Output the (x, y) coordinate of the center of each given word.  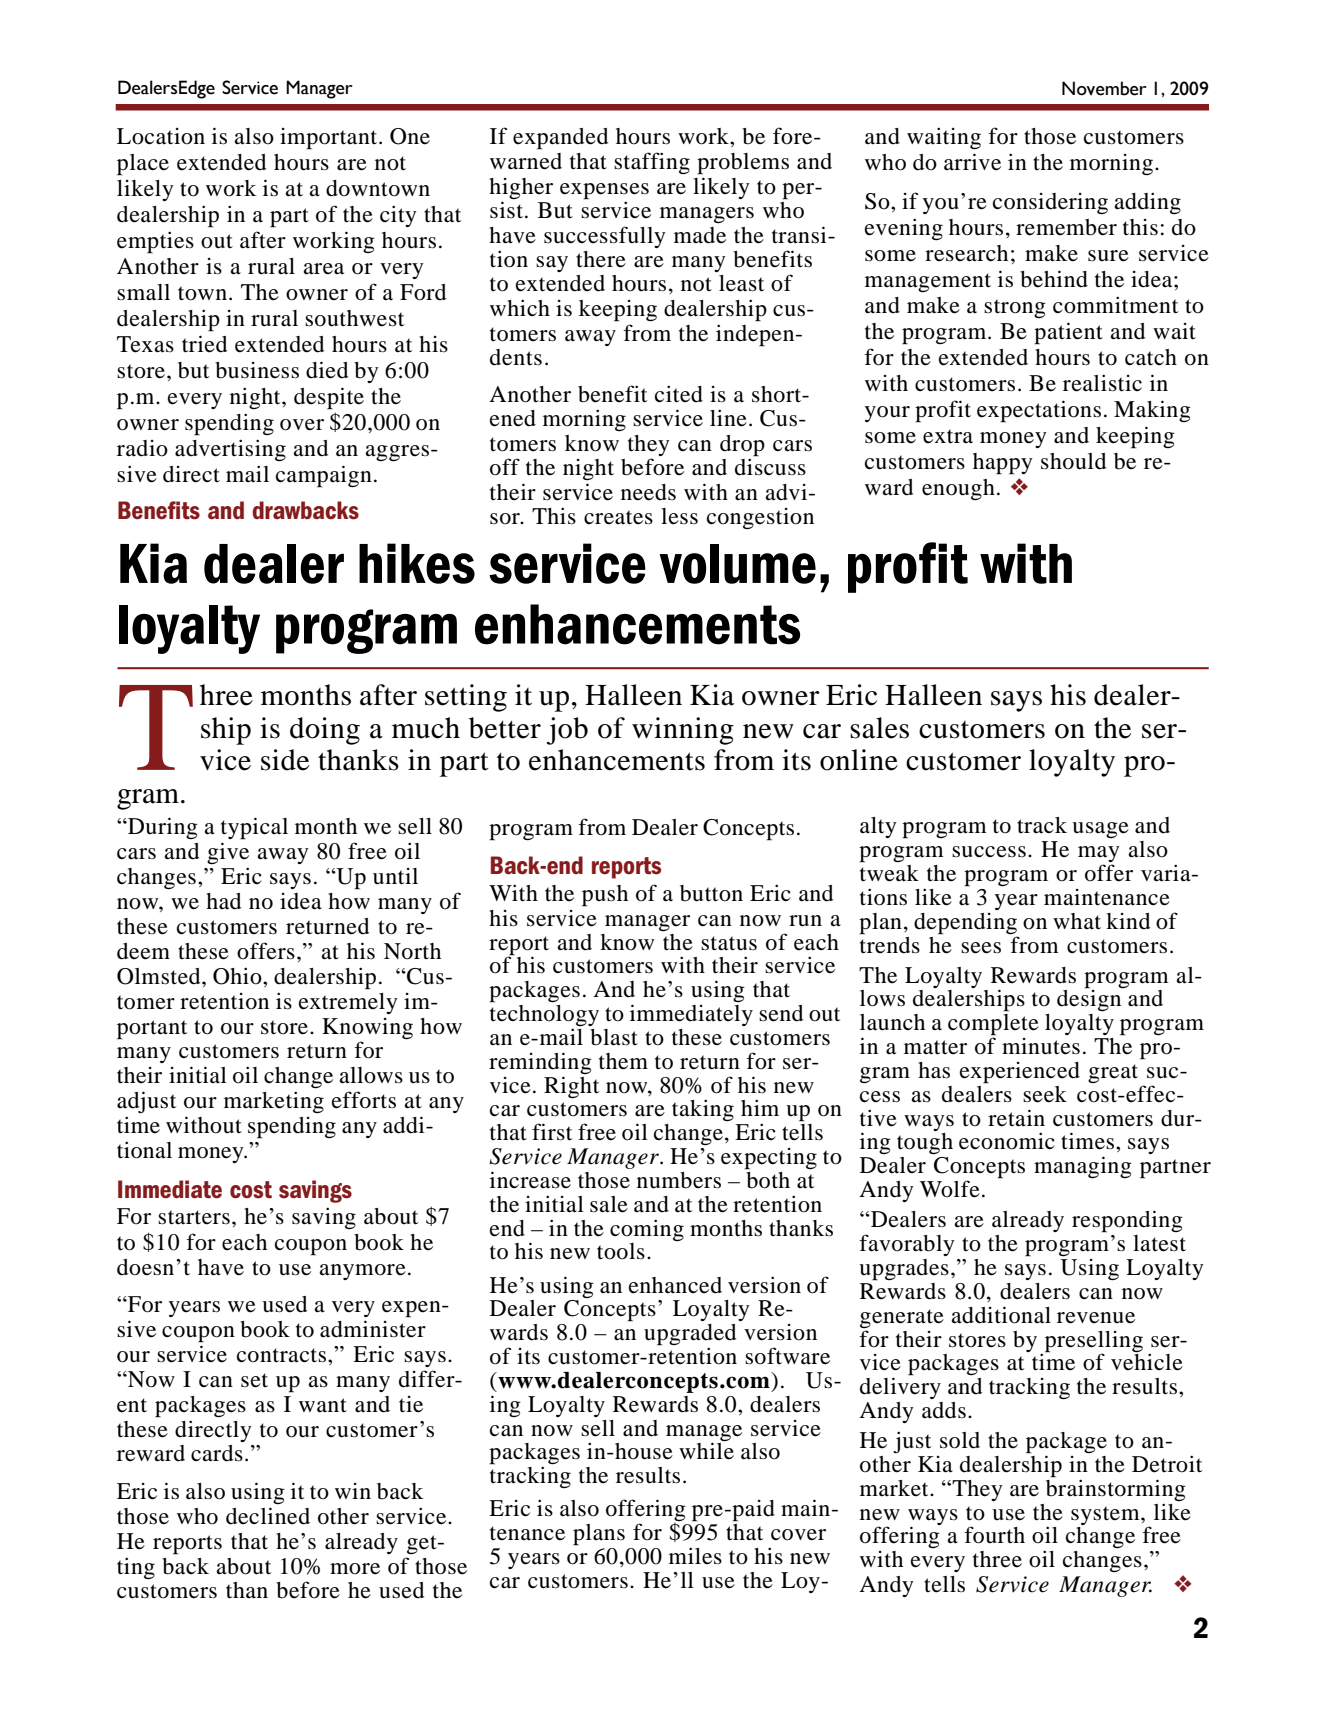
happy (1003, 464)
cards (217, 1453)
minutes (1041, 1046)
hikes (417, 563)
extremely (348, 1003)
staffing (652, 163)
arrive (972, 162)
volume (737, 564)
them (623, 1061)
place (143, 165)
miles (695, 1556)
